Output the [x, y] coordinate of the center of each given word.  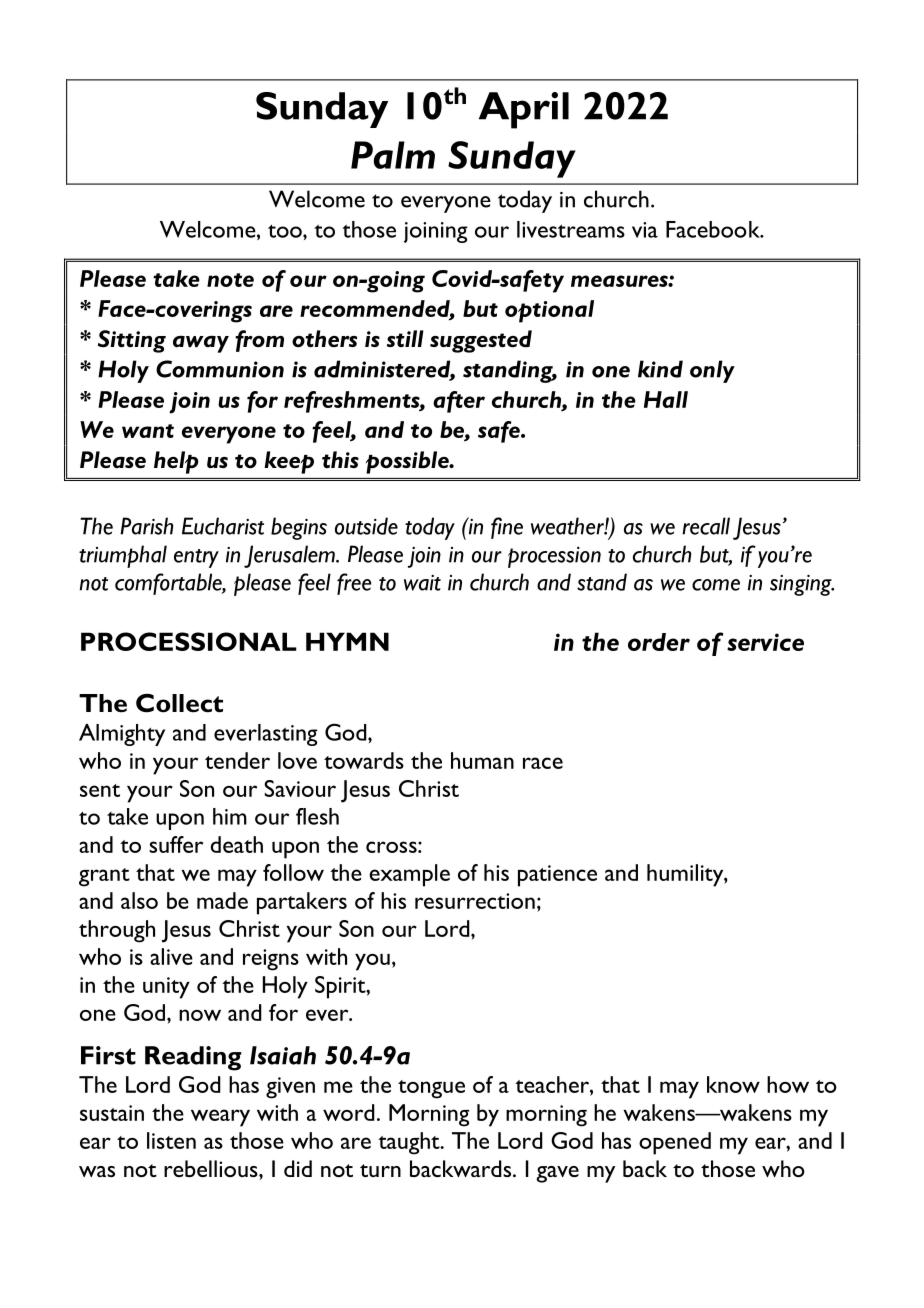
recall [706, 526]
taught [410, 1143]
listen [171, 1140]
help [176, 462]
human [482, 760]
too [286, 231]
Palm [393, 155]
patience [557, 876]
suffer [176, 844]
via [645, 230]
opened [675, 1143]
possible [408, 462]
